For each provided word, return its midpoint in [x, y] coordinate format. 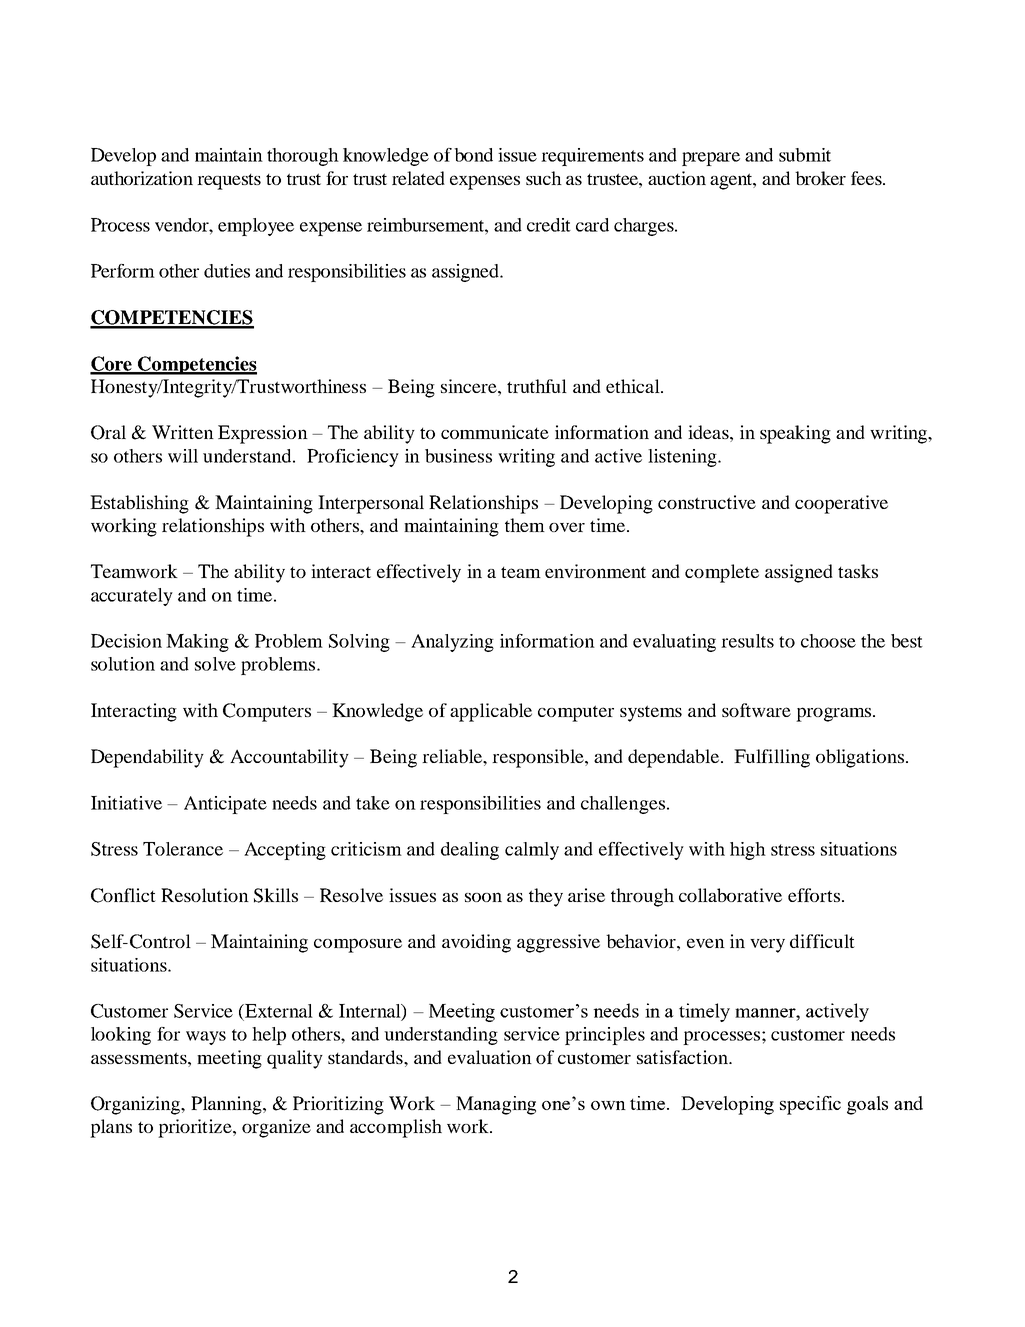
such [544, 178]
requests [229, 182]
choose [828, 641]
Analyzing [452, 643]
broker [820, 178]
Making [197, 643]
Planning [227, 1105]
